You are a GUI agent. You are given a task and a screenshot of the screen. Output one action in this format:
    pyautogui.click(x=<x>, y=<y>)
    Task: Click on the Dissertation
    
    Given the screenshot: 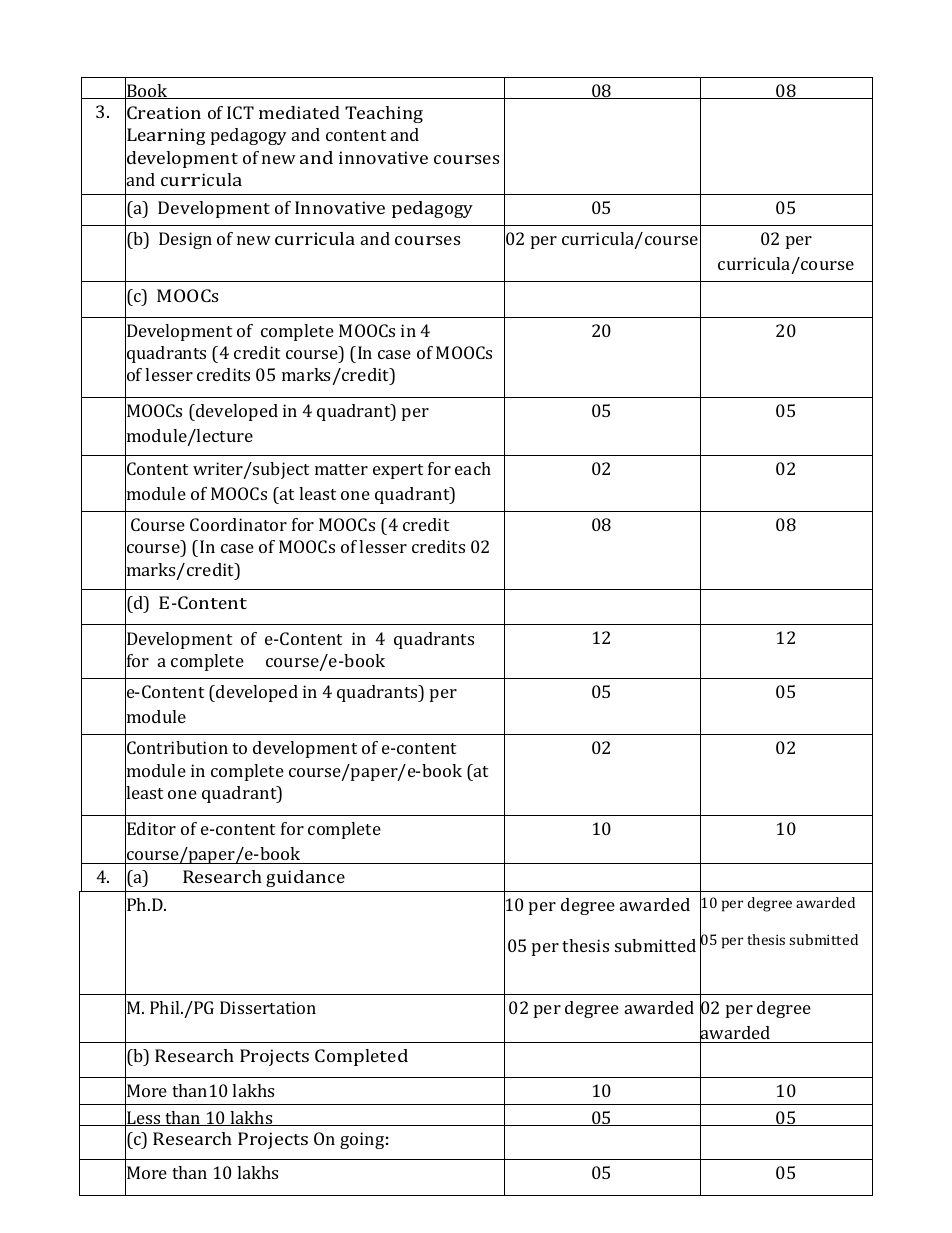 What is the action you would take?
    pyautogui.click(x=268, y=1007)
